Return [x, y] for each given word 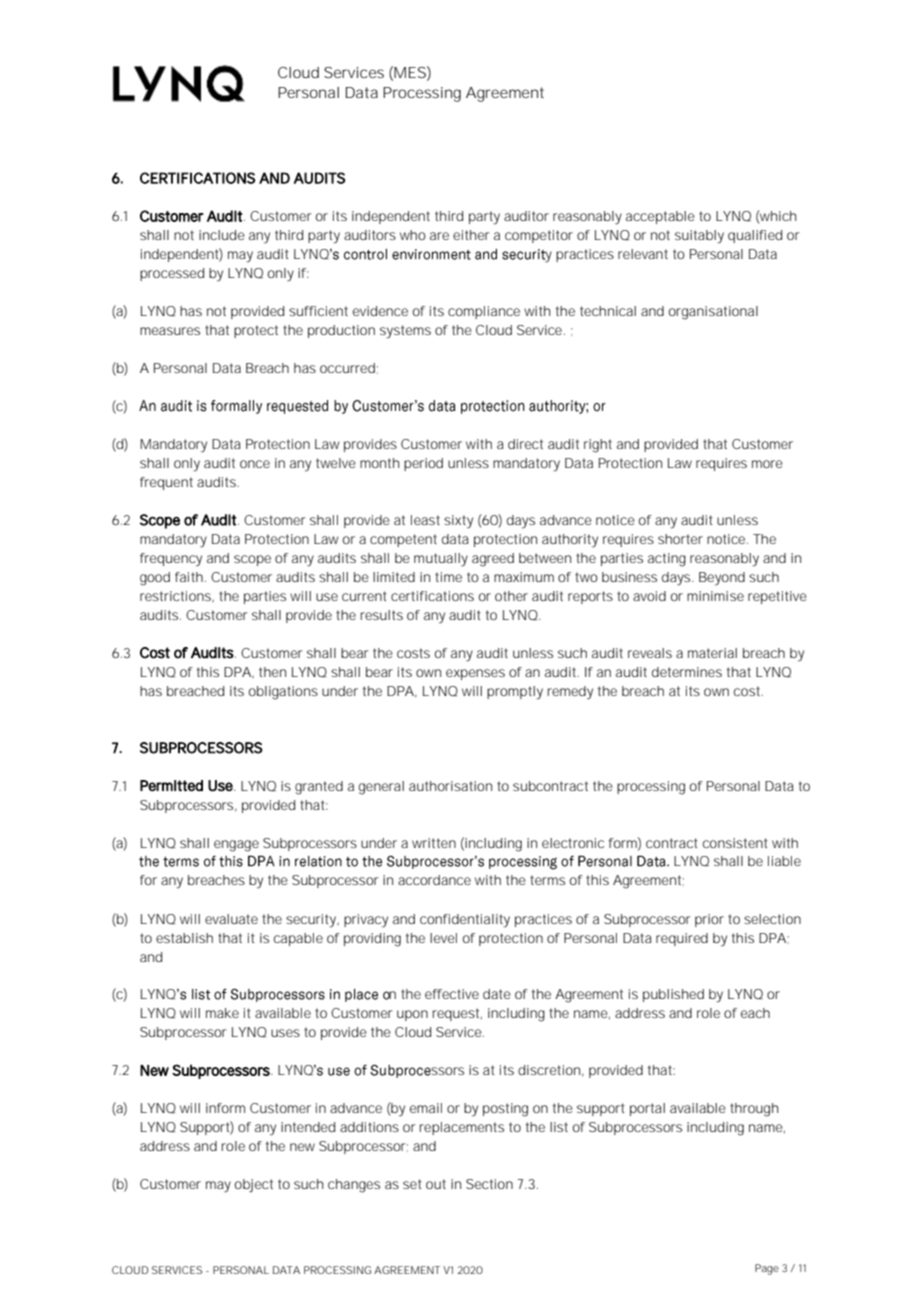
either [471, 235]
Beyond [722, 579]
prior [709, 920]
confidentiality [465, 921]
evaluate [231, 919]
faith [189, 577]
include [222, 235]
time [448, 577]
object [254, 1186]
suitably [699, 237]
